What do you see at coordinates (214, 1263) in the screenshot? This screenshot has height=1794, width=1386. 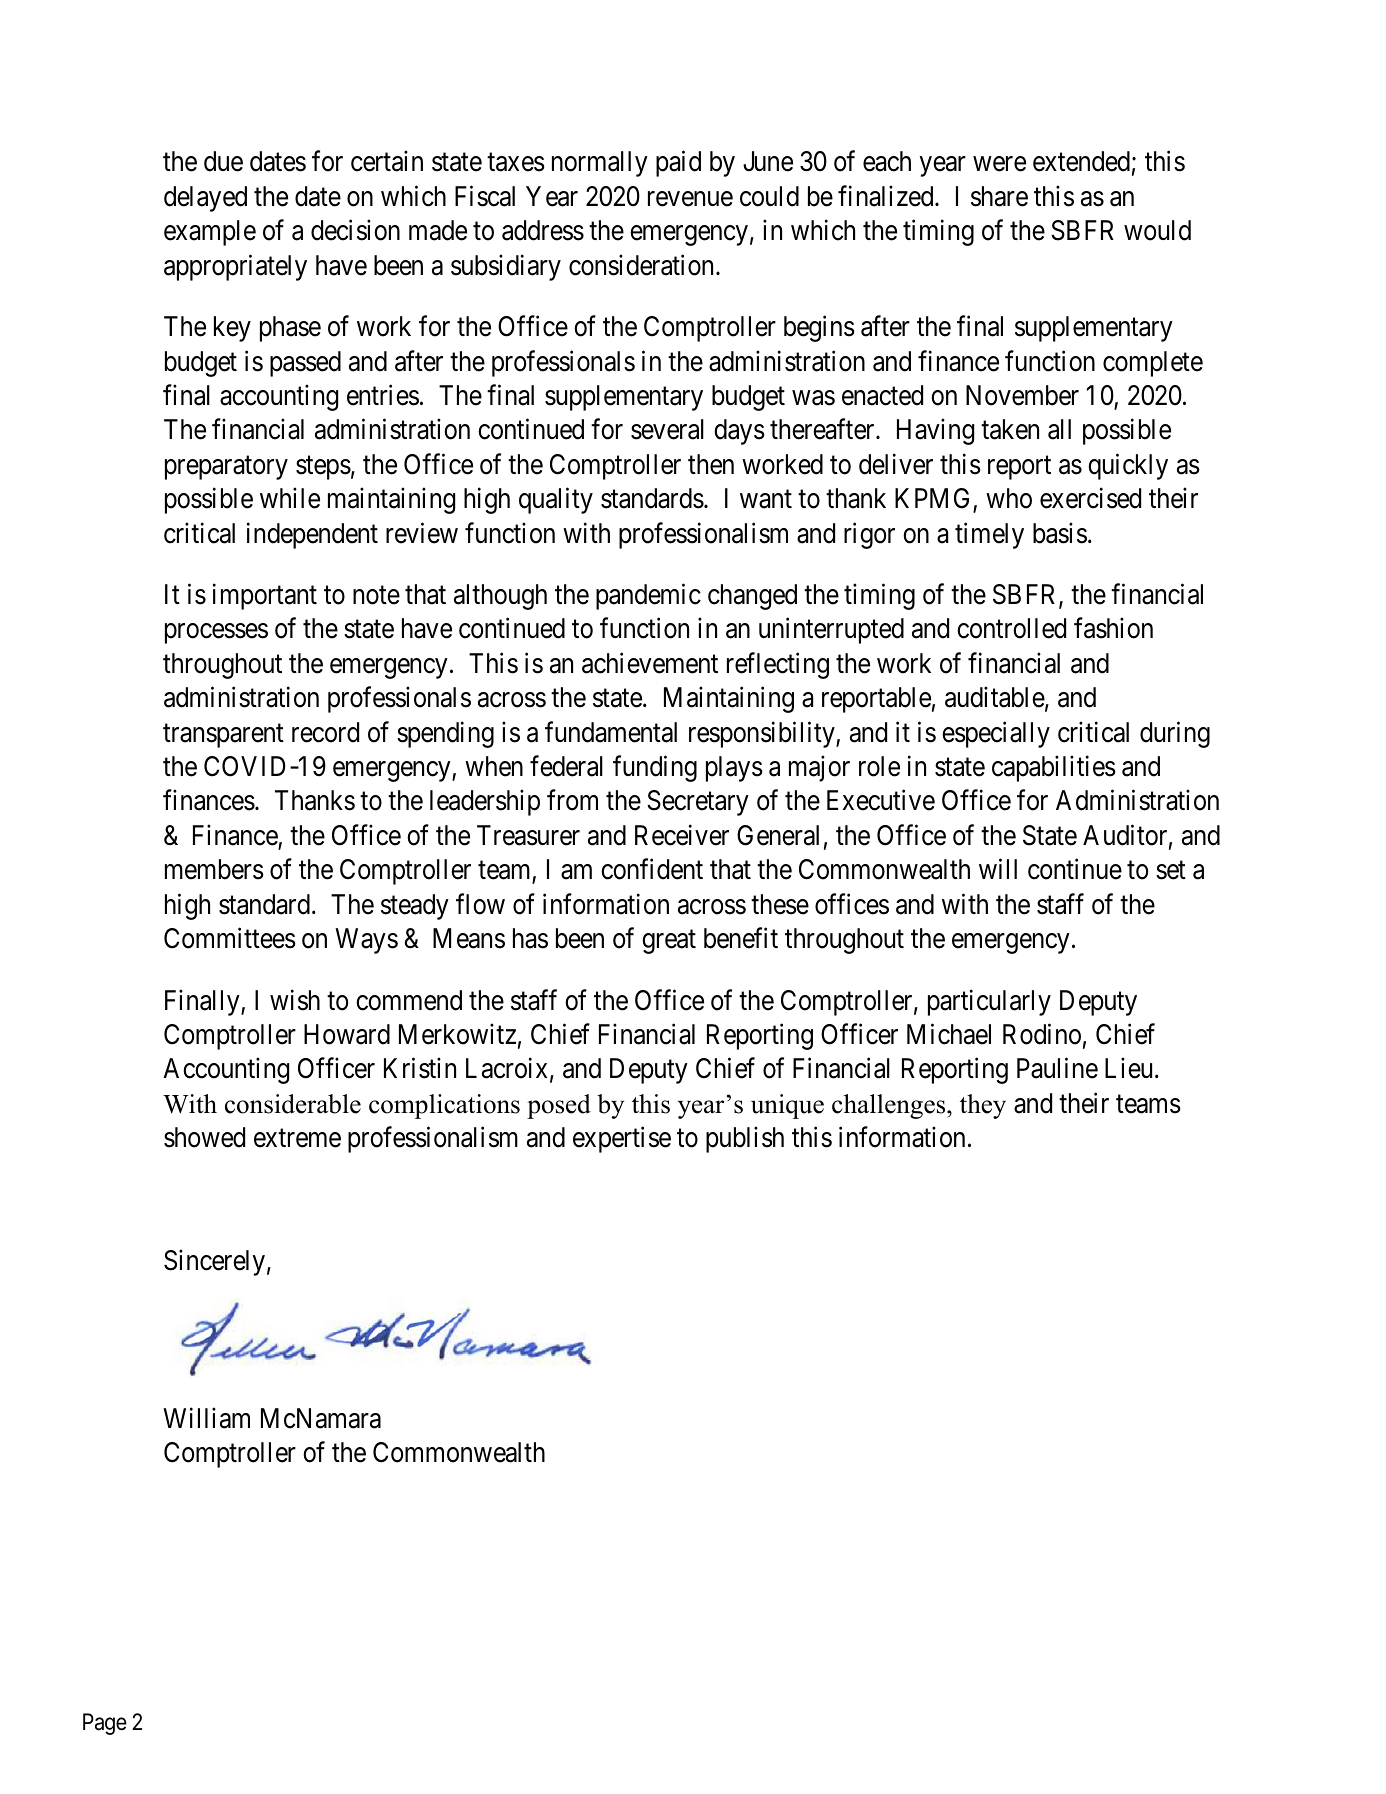 I see `Sincerely` at bounding box center [214, 1263].
